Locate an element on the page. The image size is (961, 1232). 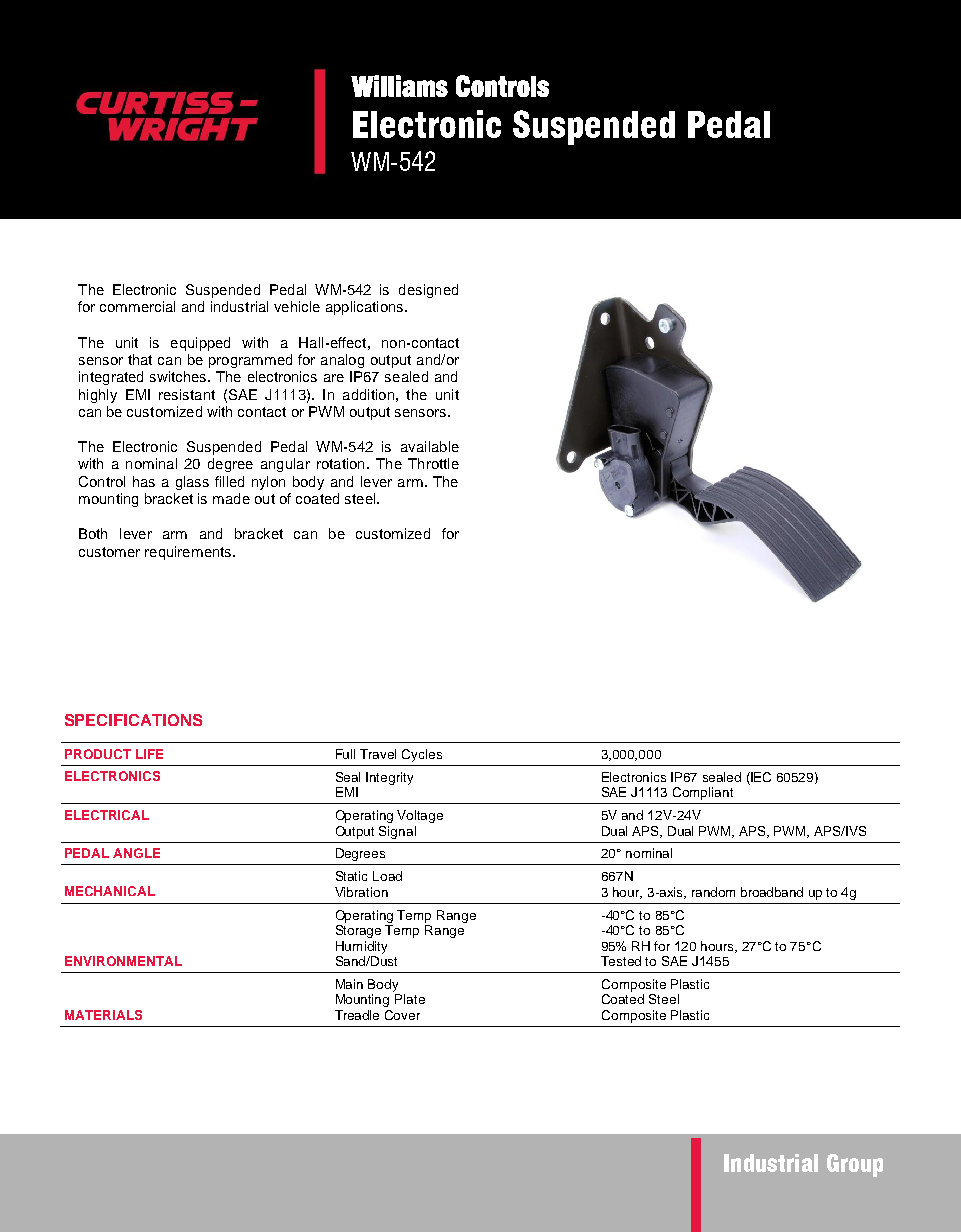
Williams is located at coordinates (399, 86).
